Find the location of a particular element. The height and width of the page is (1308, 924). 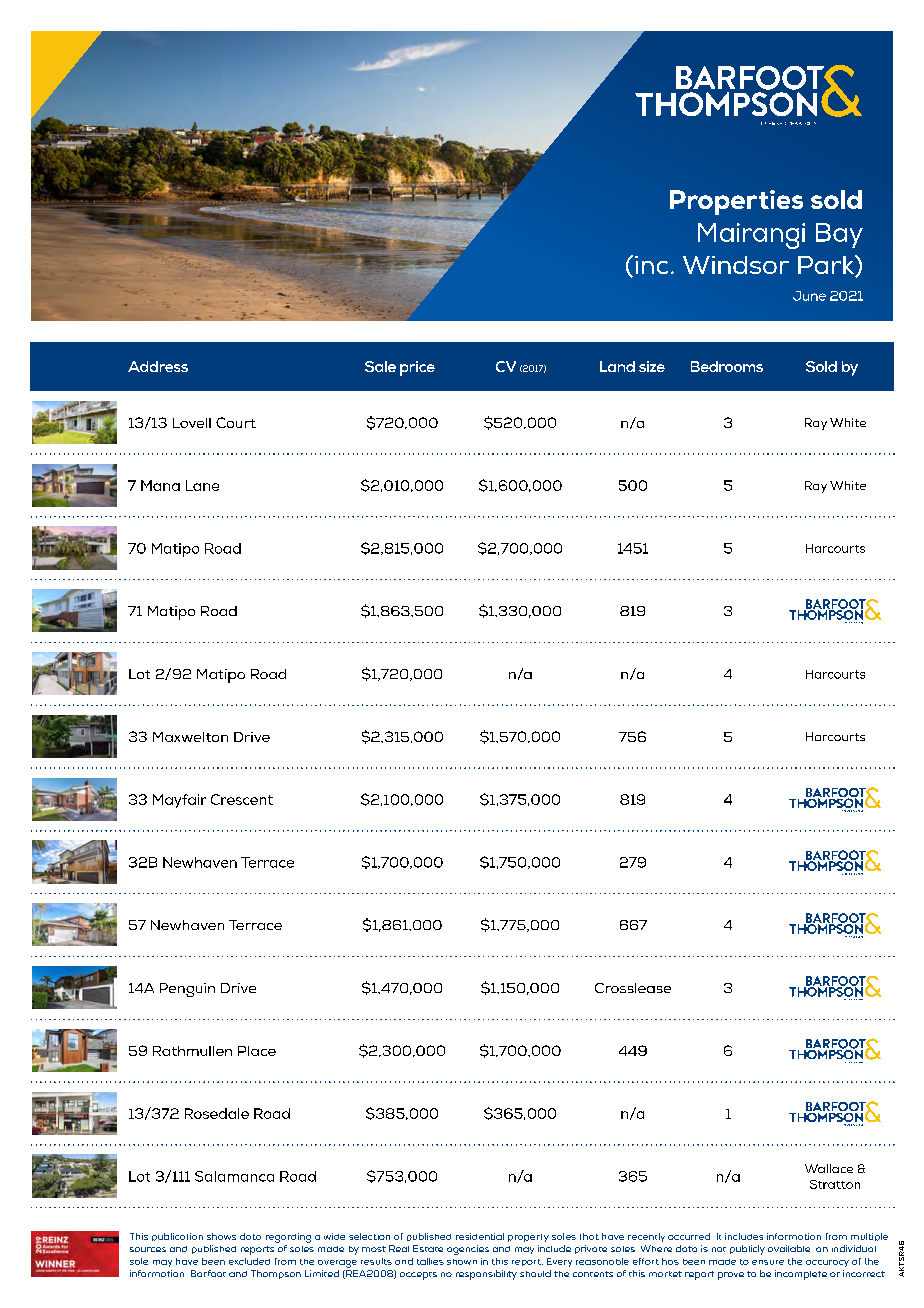

property is located at coordinates (528, 1238).
